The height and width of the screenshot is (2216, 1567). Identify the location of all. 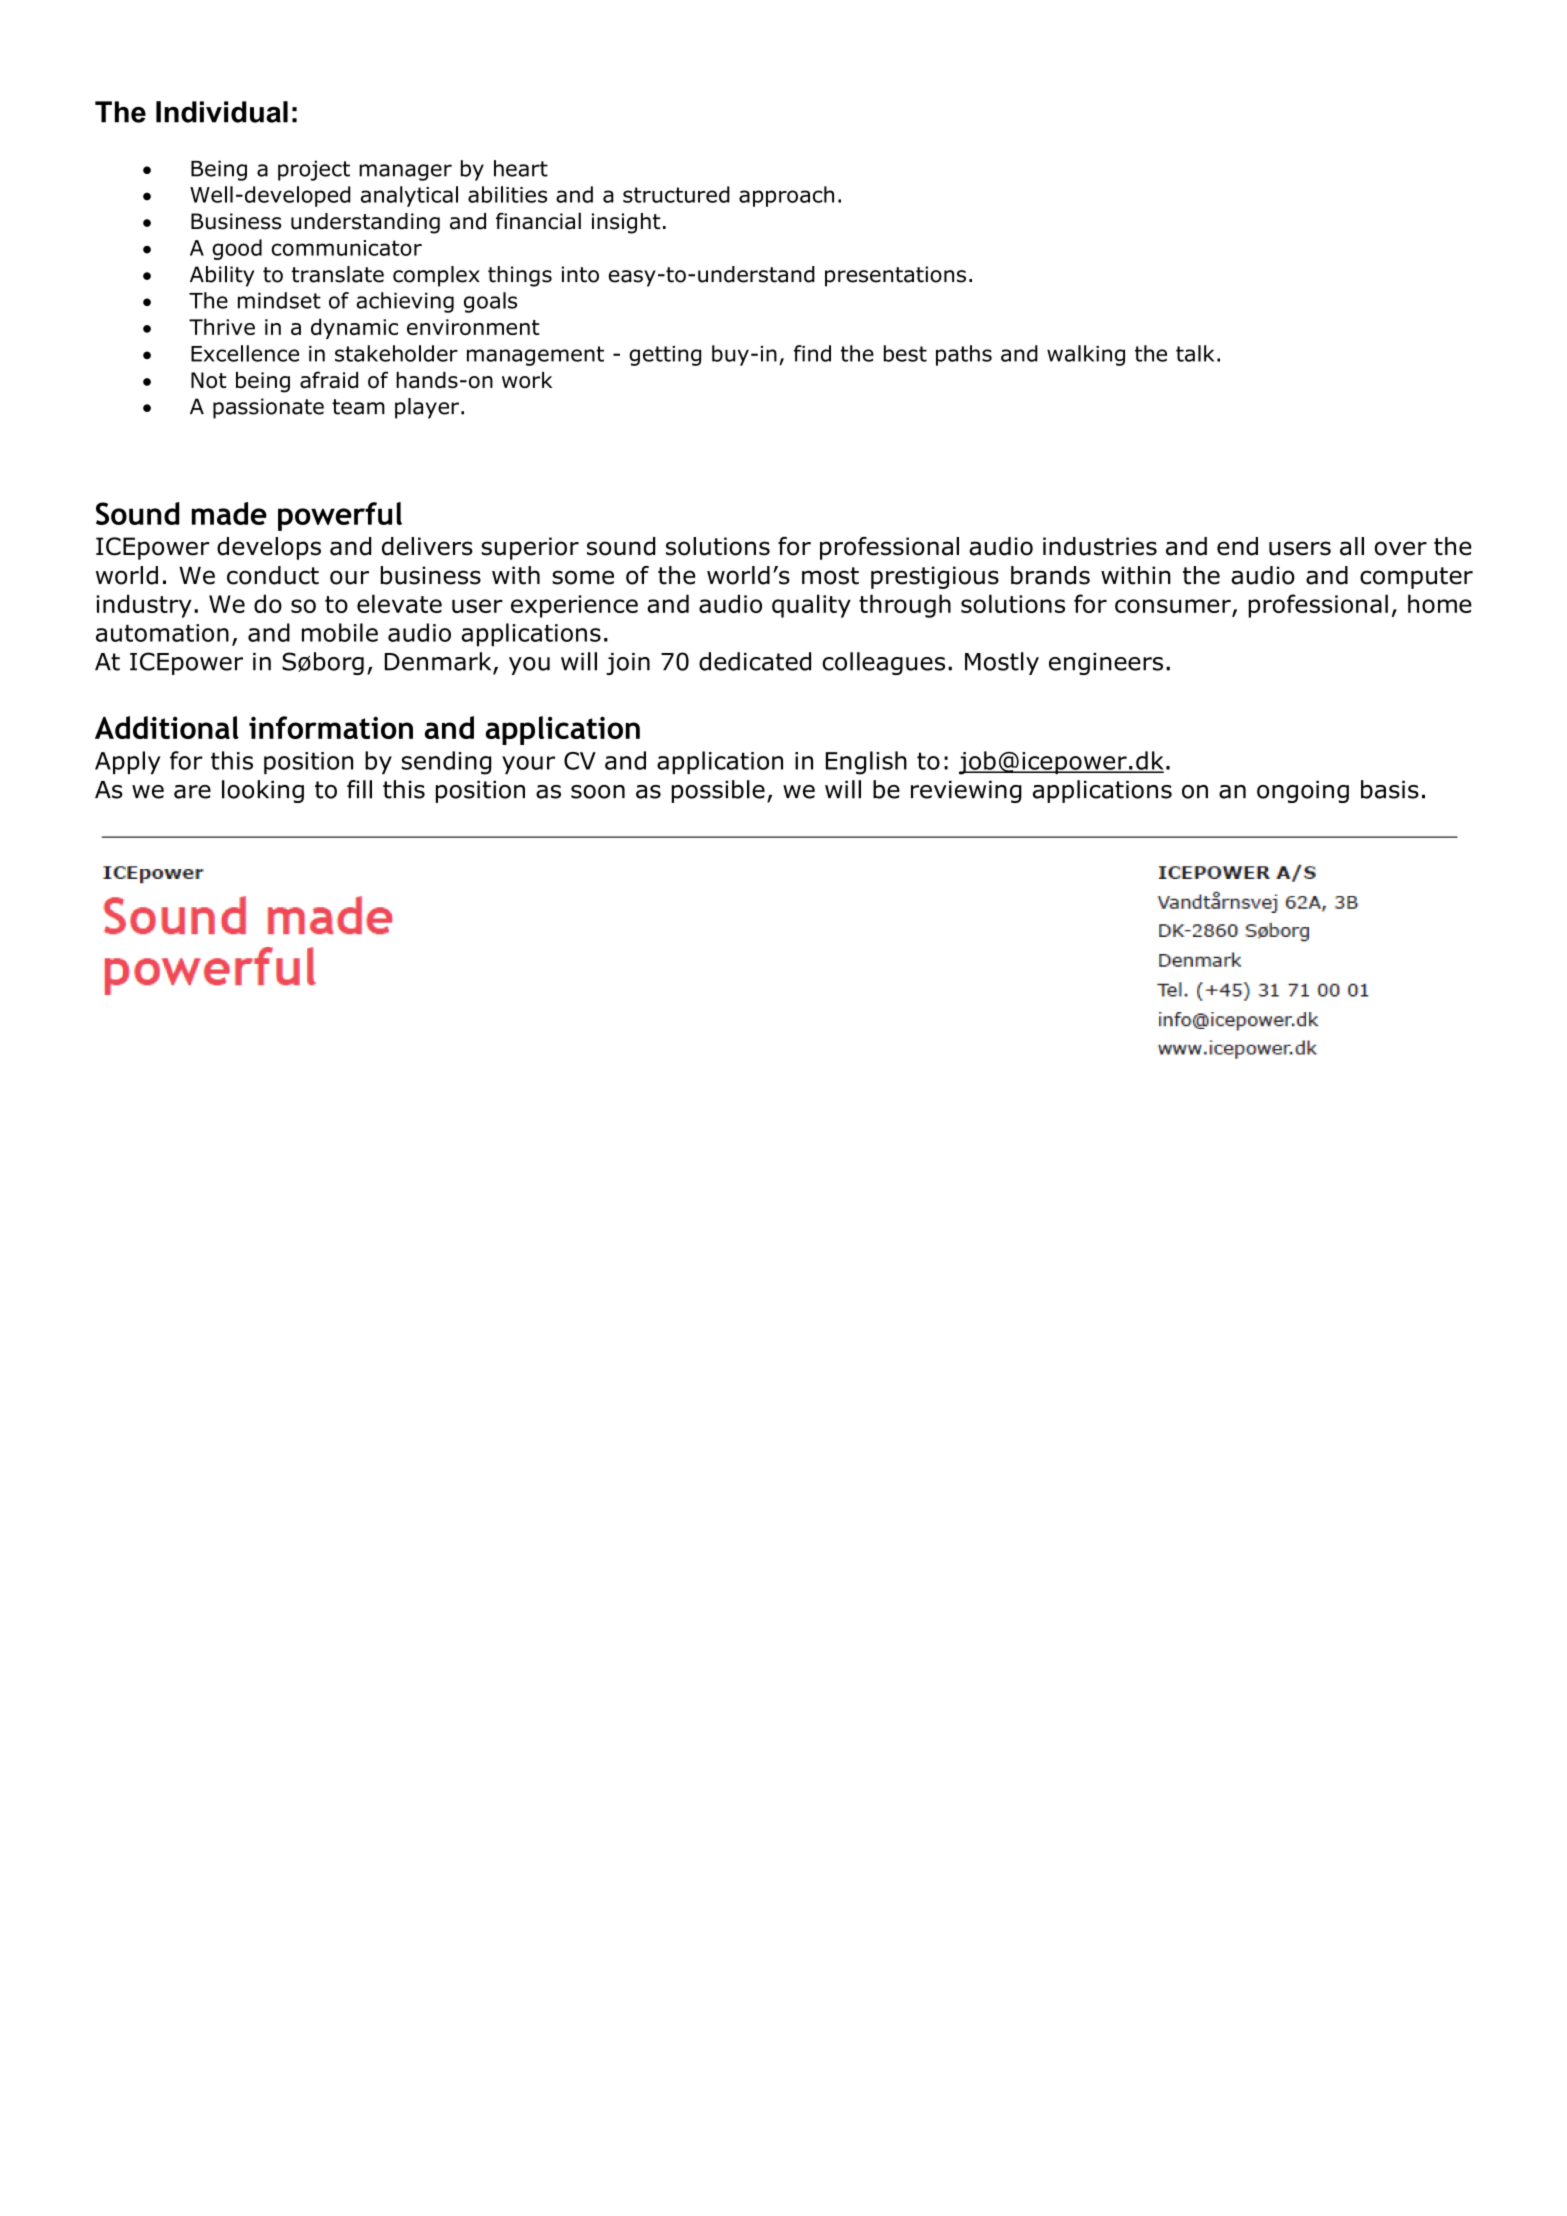
(1352, 546).
